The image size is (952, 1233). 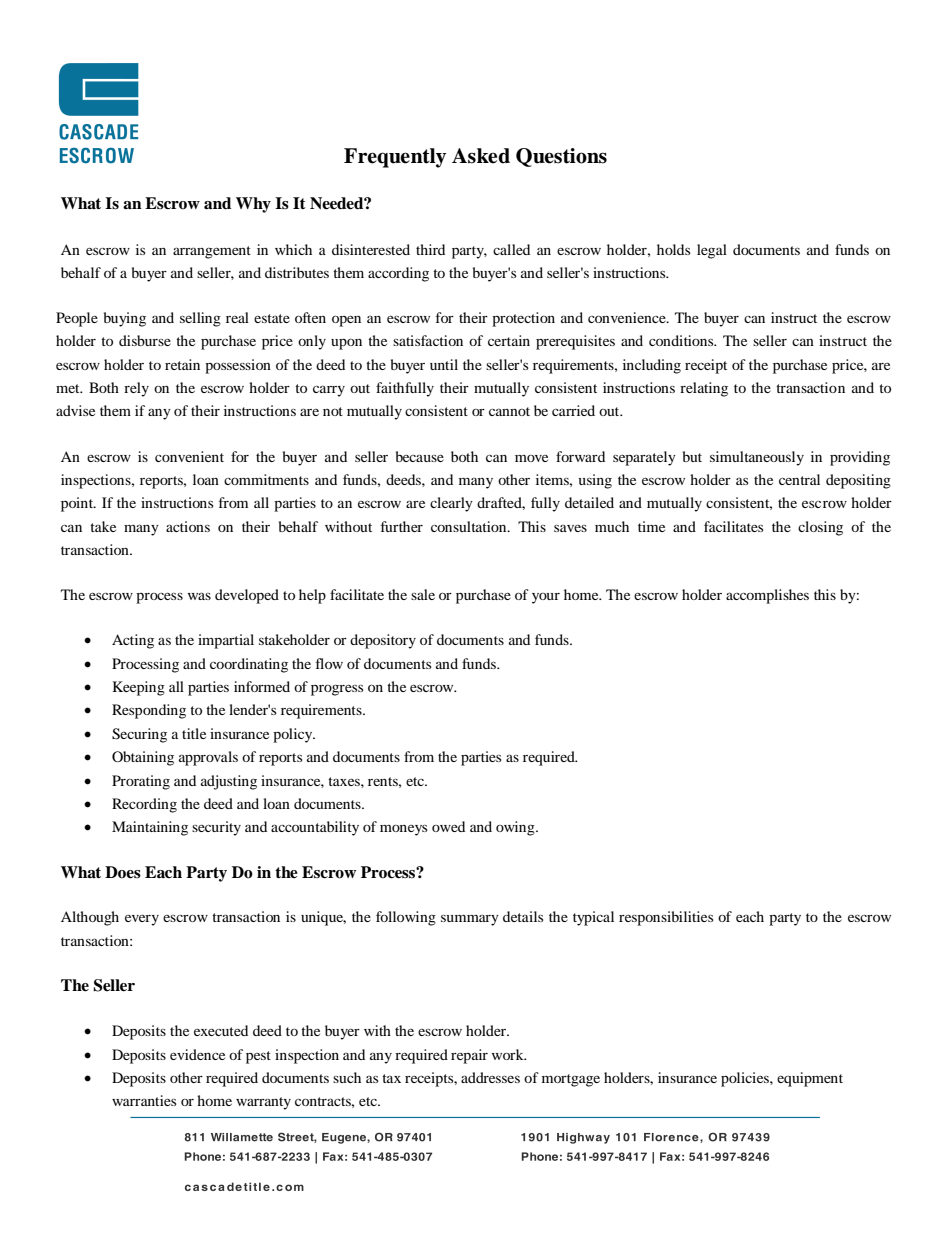 I want to click on warranties, so click(x=144, y=1100).
